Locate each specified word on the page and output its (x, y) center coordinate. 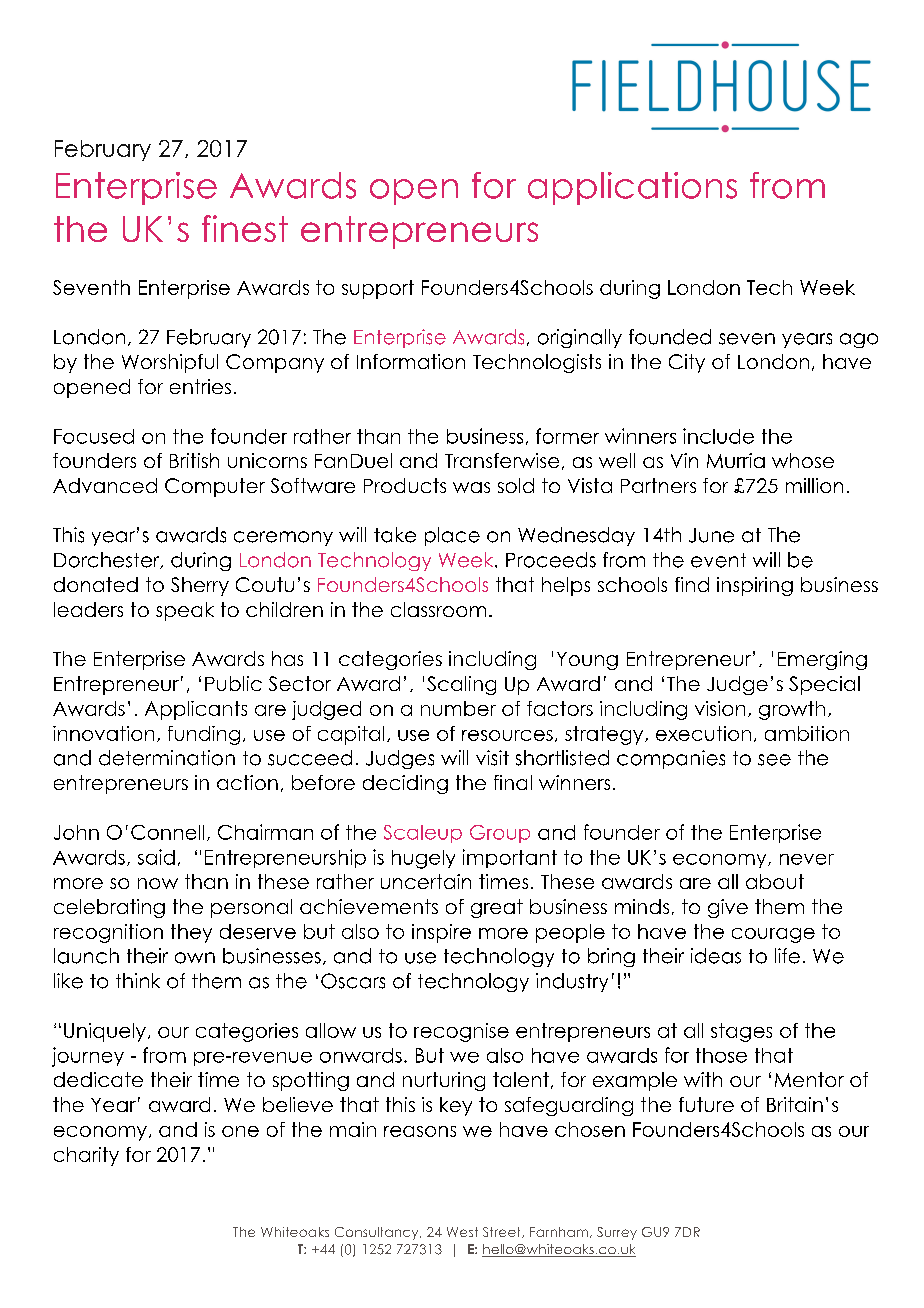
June (711, 535)
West (462, 1232)
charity (86, 1156)
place (452, 536)
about (775, 881)
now (158, 883)
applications (632, 188)
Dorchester (108, 560)
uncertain (426, 881)
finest (245, 228)
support (378, 289)
